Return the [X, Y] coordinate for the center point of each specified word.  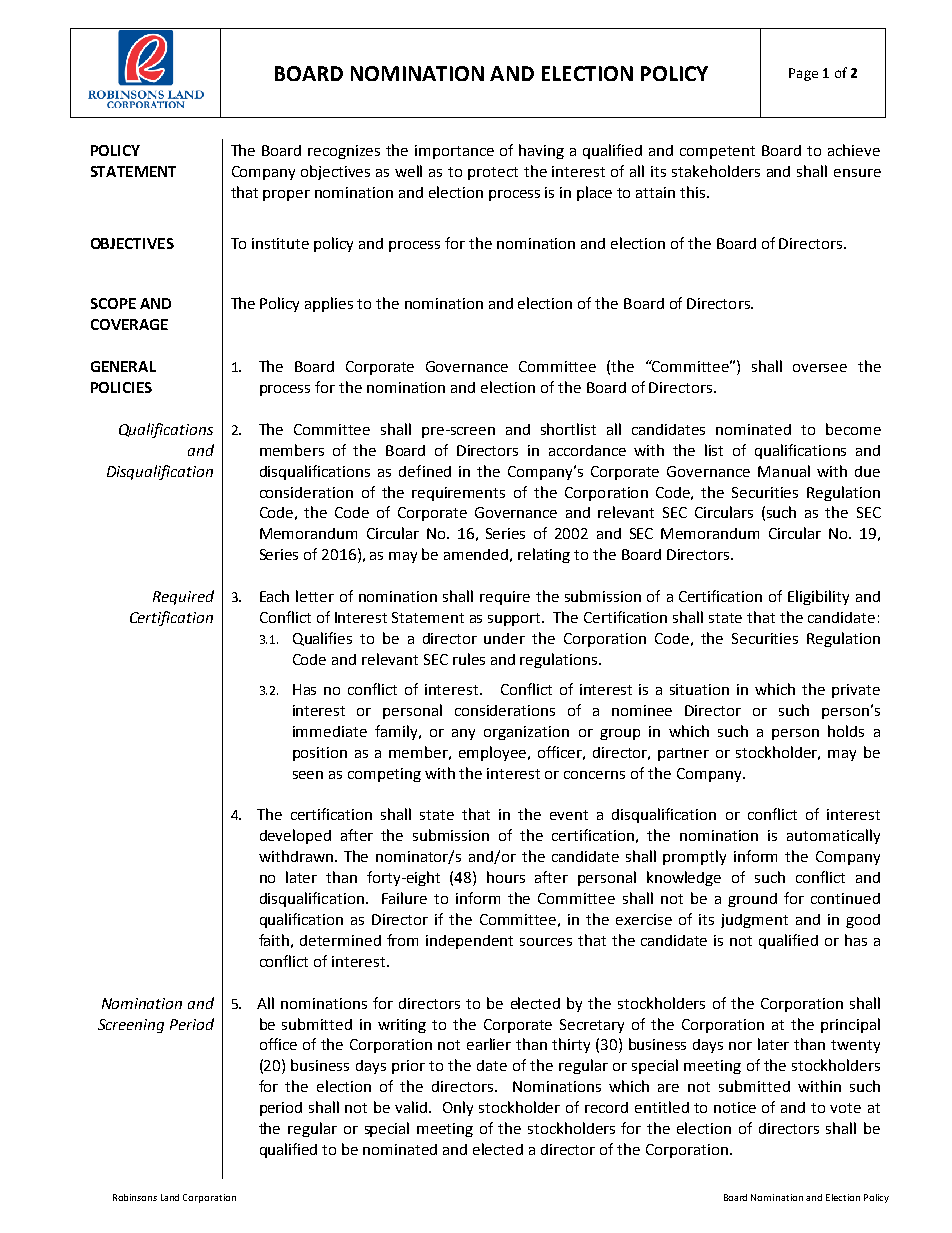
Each [274, 596]
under [504, 638]
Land [170, 1197]
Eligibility [818, 597]
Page [803, 74]
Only [458, 1108]
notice [735, 1107]
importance [454, 152]
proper [286, 195]
